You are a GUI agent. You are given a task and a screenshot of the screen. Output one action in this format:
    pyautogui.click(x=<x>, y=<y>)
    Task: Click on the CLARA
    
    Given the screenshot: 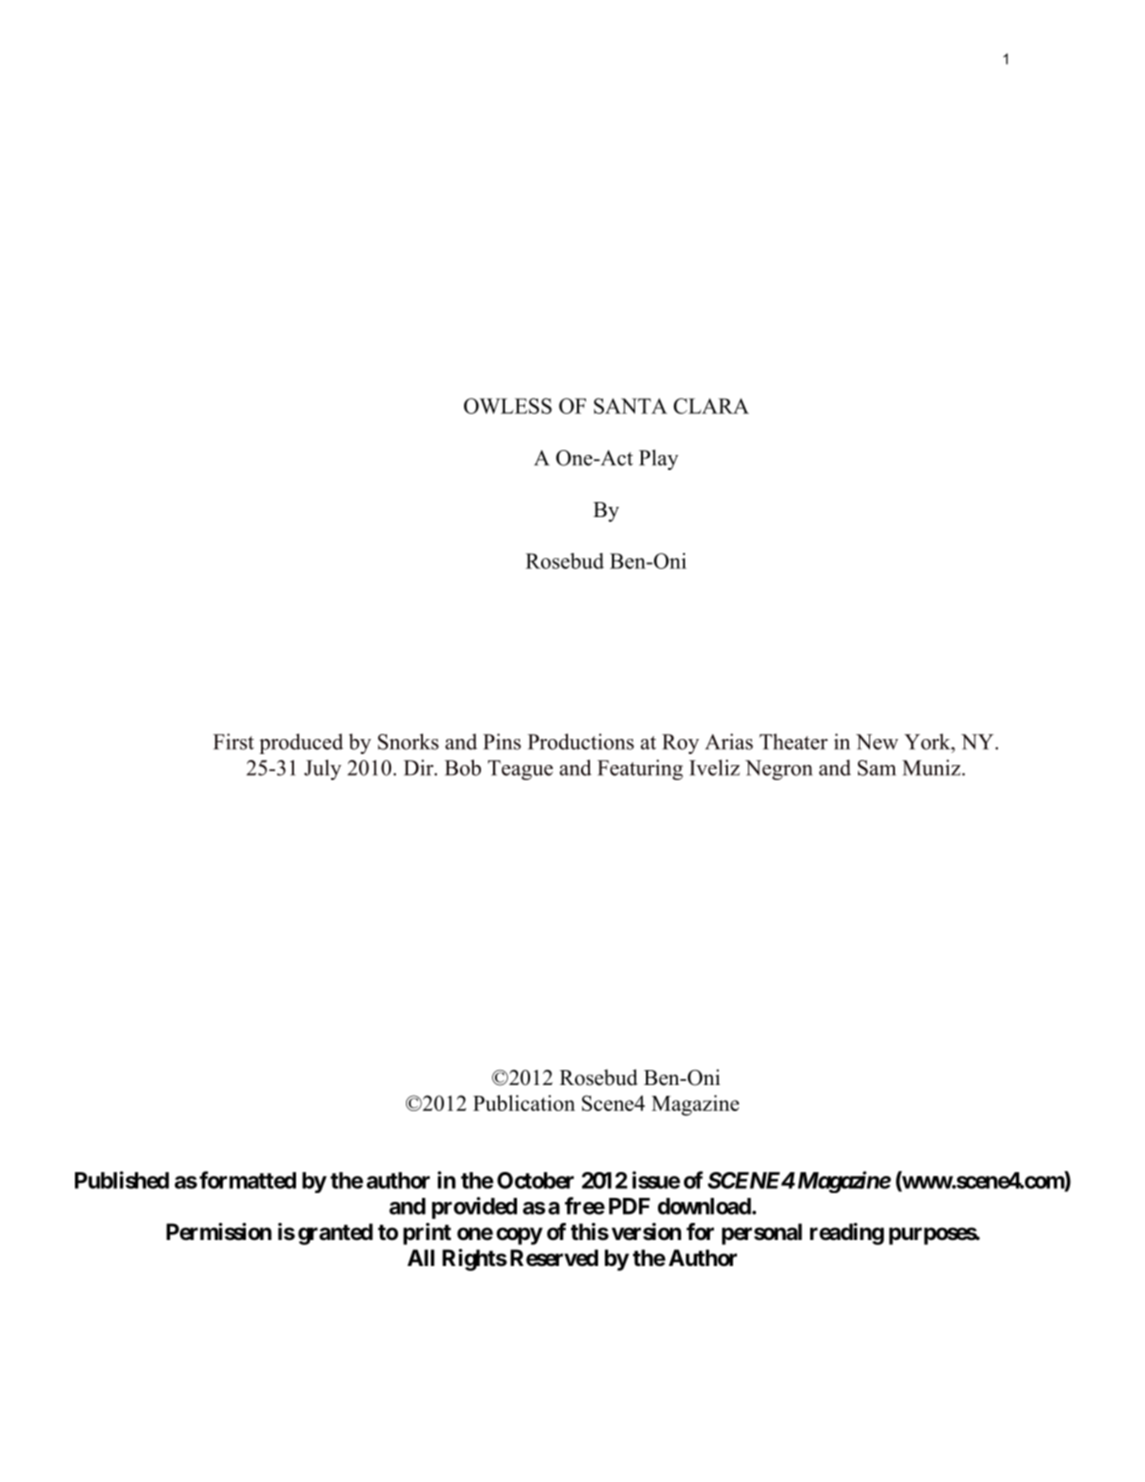 What is the action you would take?
    pyautogui.click(x=711, y=406)
